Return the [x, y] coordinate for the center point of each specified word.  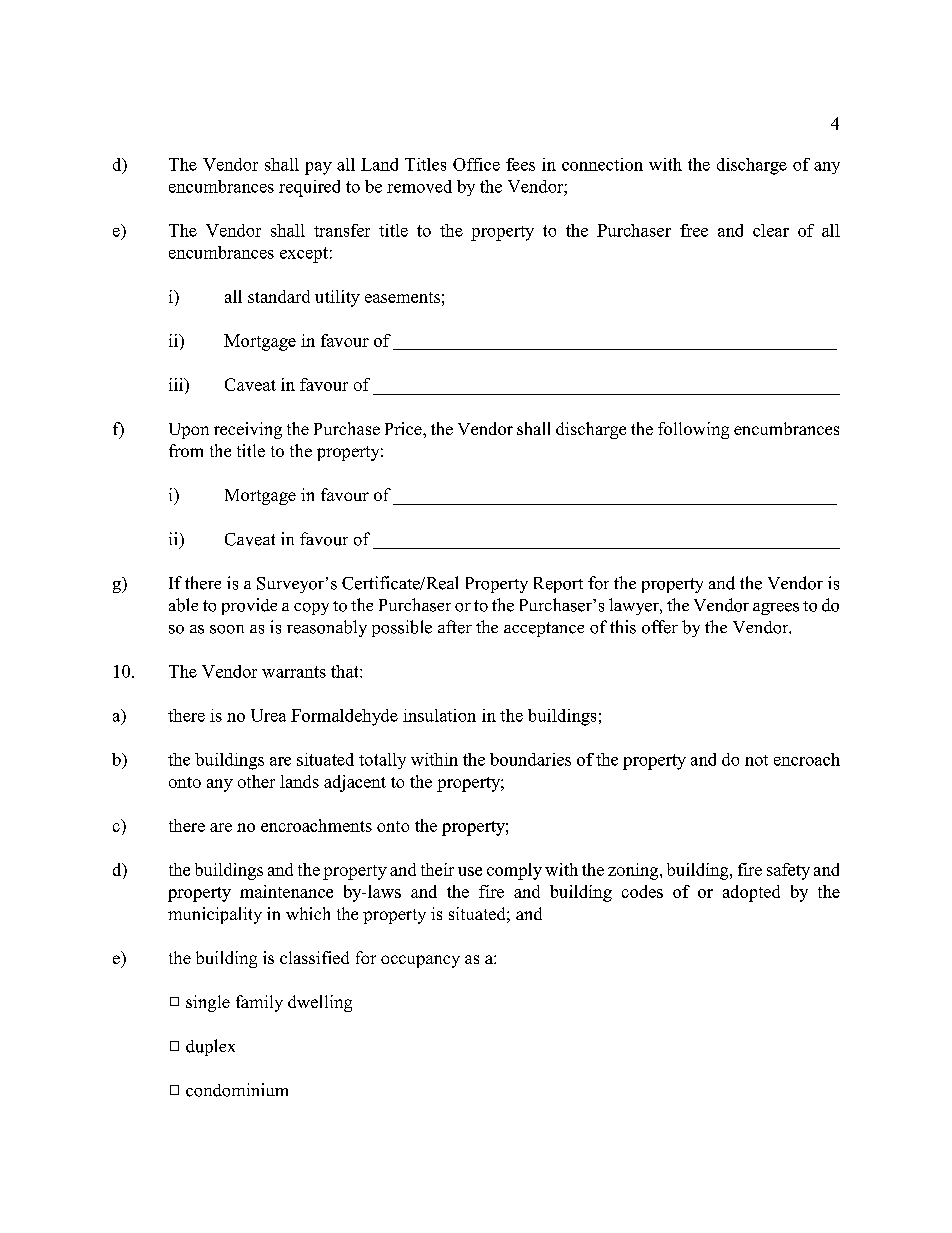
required [309, 188]
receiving [248, 430]
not [756, 760]
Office [476, 164]
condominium [237, 1090]
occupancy [420, 961]
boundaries [530, 759]
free [694, 230]
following [693, 430]
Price [404, 428]
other [256, 781]
